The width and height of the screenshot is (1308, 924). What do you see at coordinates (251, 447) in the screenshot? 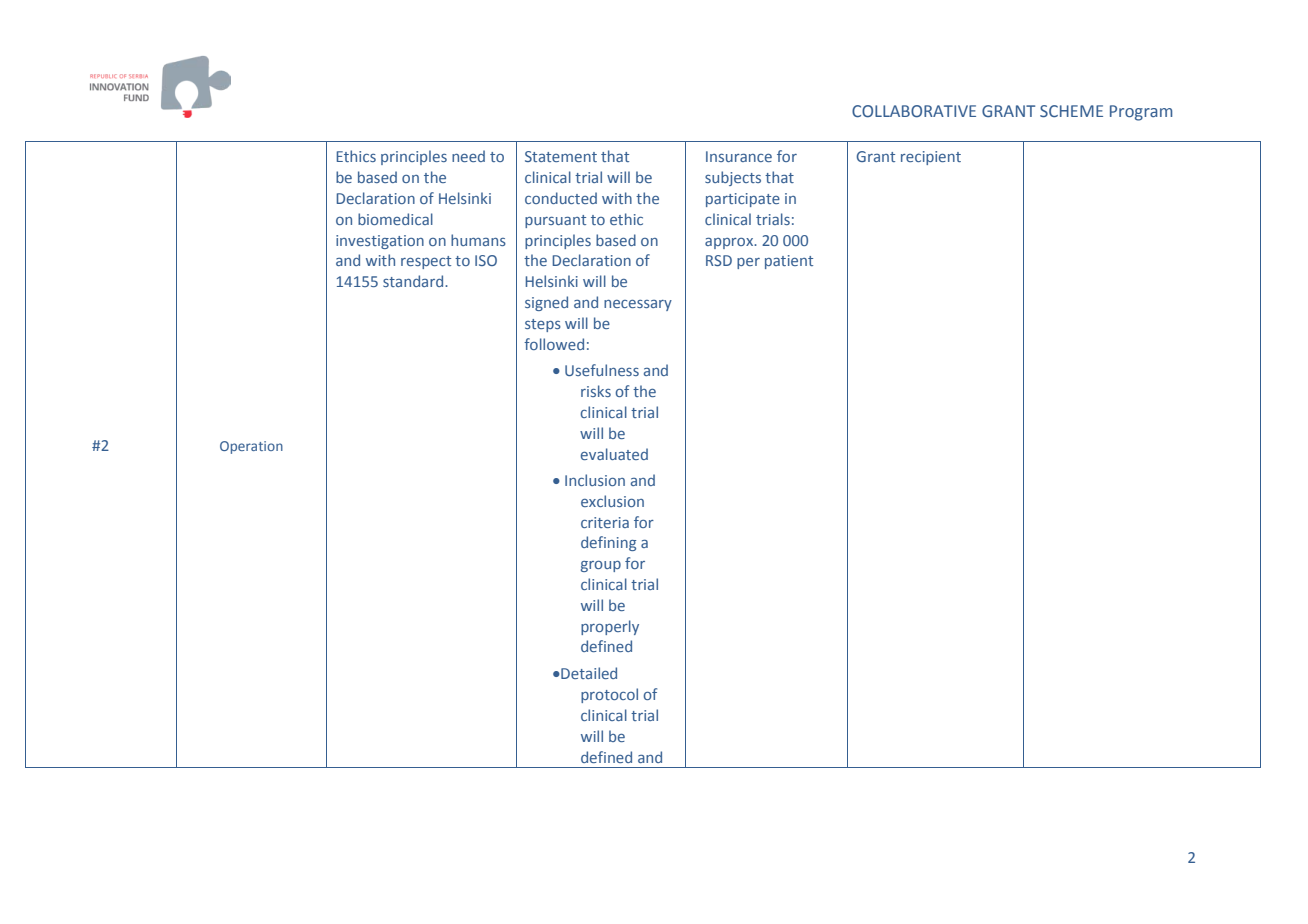
I see `Operation` at bounding box center [251, 447].
